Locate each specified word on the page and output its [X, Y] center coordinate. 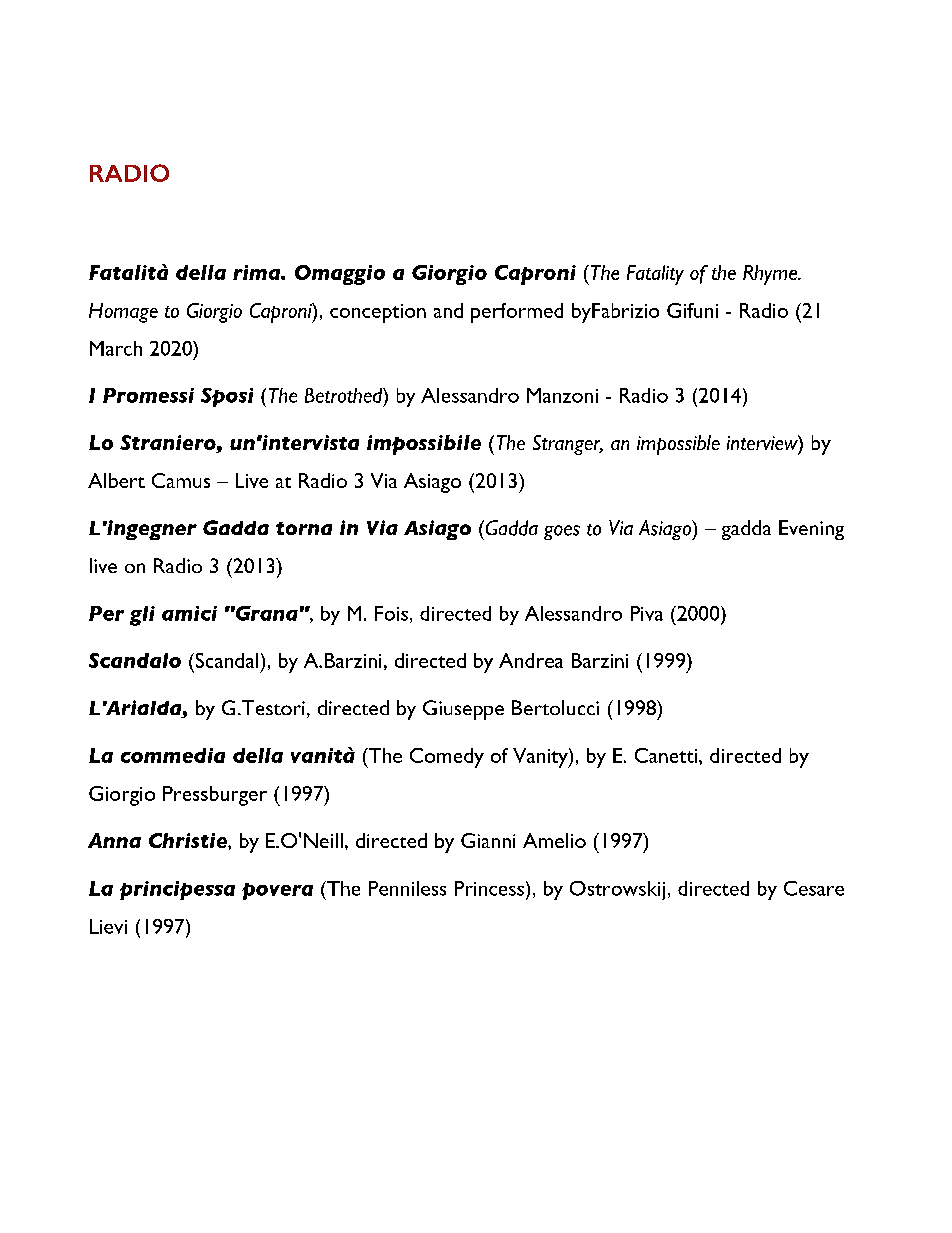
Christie [189, 840]
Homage [123, 313]
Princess [489, 888]
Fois [391, 613]
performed [517, 313]
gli [142, 616]
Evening [811, 530]
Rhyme [771, 275]
